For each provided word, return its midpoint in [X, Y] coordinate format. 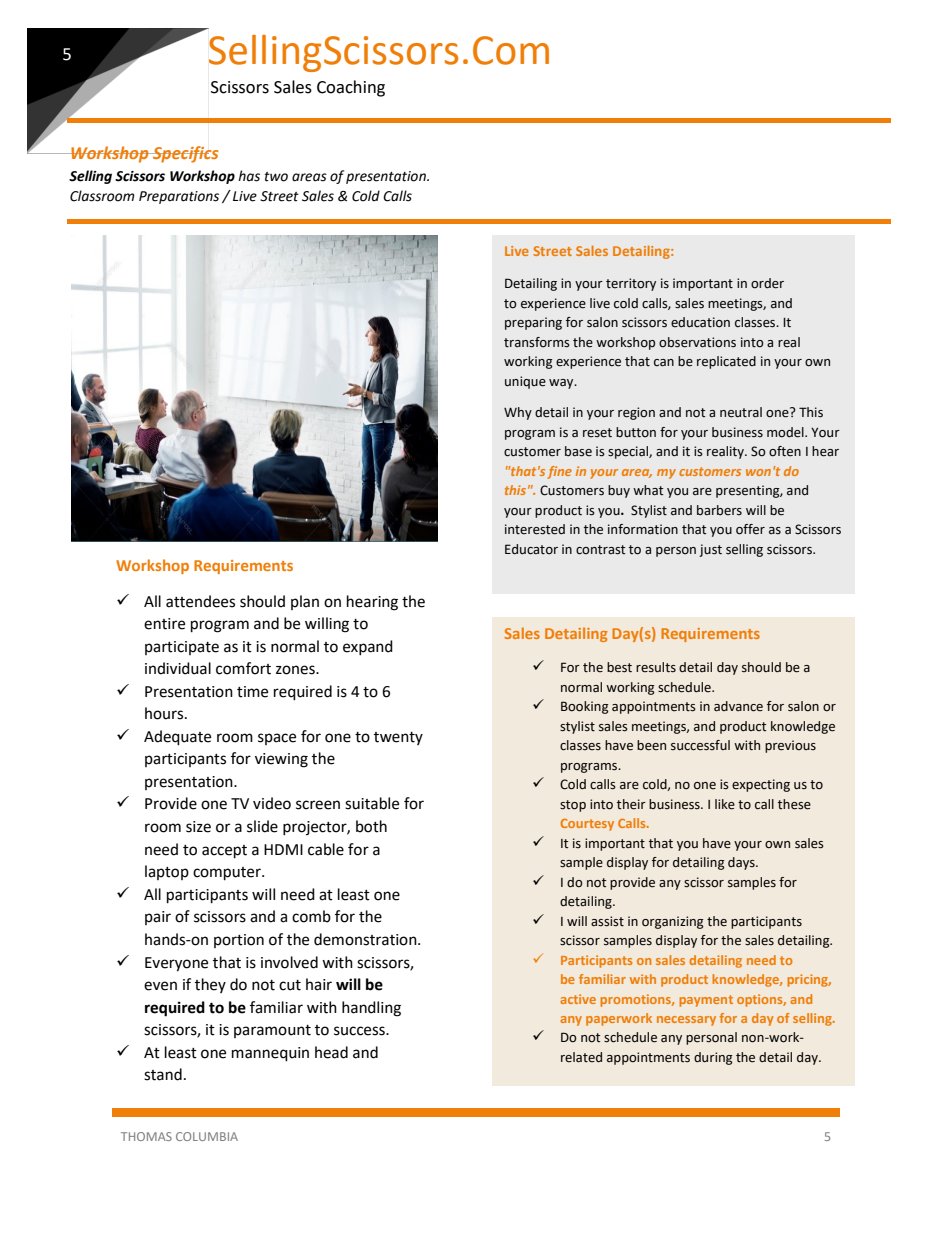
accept [224, 852]
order [767, 283]
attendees [200, 601]
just [710, 550]
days [742, 863]
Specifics [184, 154]
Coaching [351, 88]
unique [525, 382]
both [371, 826]
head [331, 1052]
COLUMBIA [207, 1136]
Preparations [179, 197]
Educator [531, 549]
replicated [726, 362]
